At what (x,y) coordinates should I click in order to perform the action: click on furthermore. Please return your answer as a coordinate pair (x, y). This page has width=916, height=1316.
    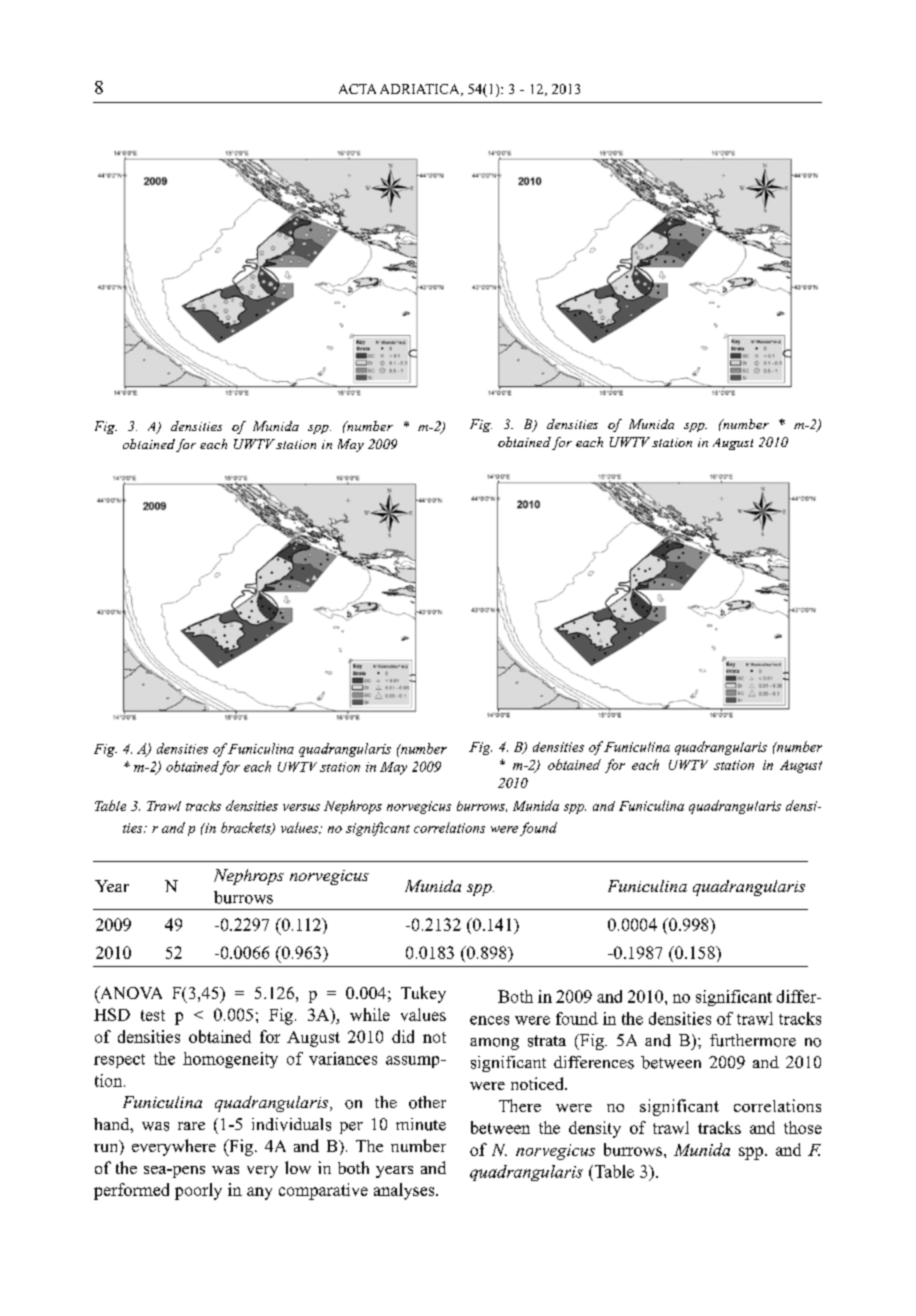
    Looking at the image, I should click on (753, 1040).
